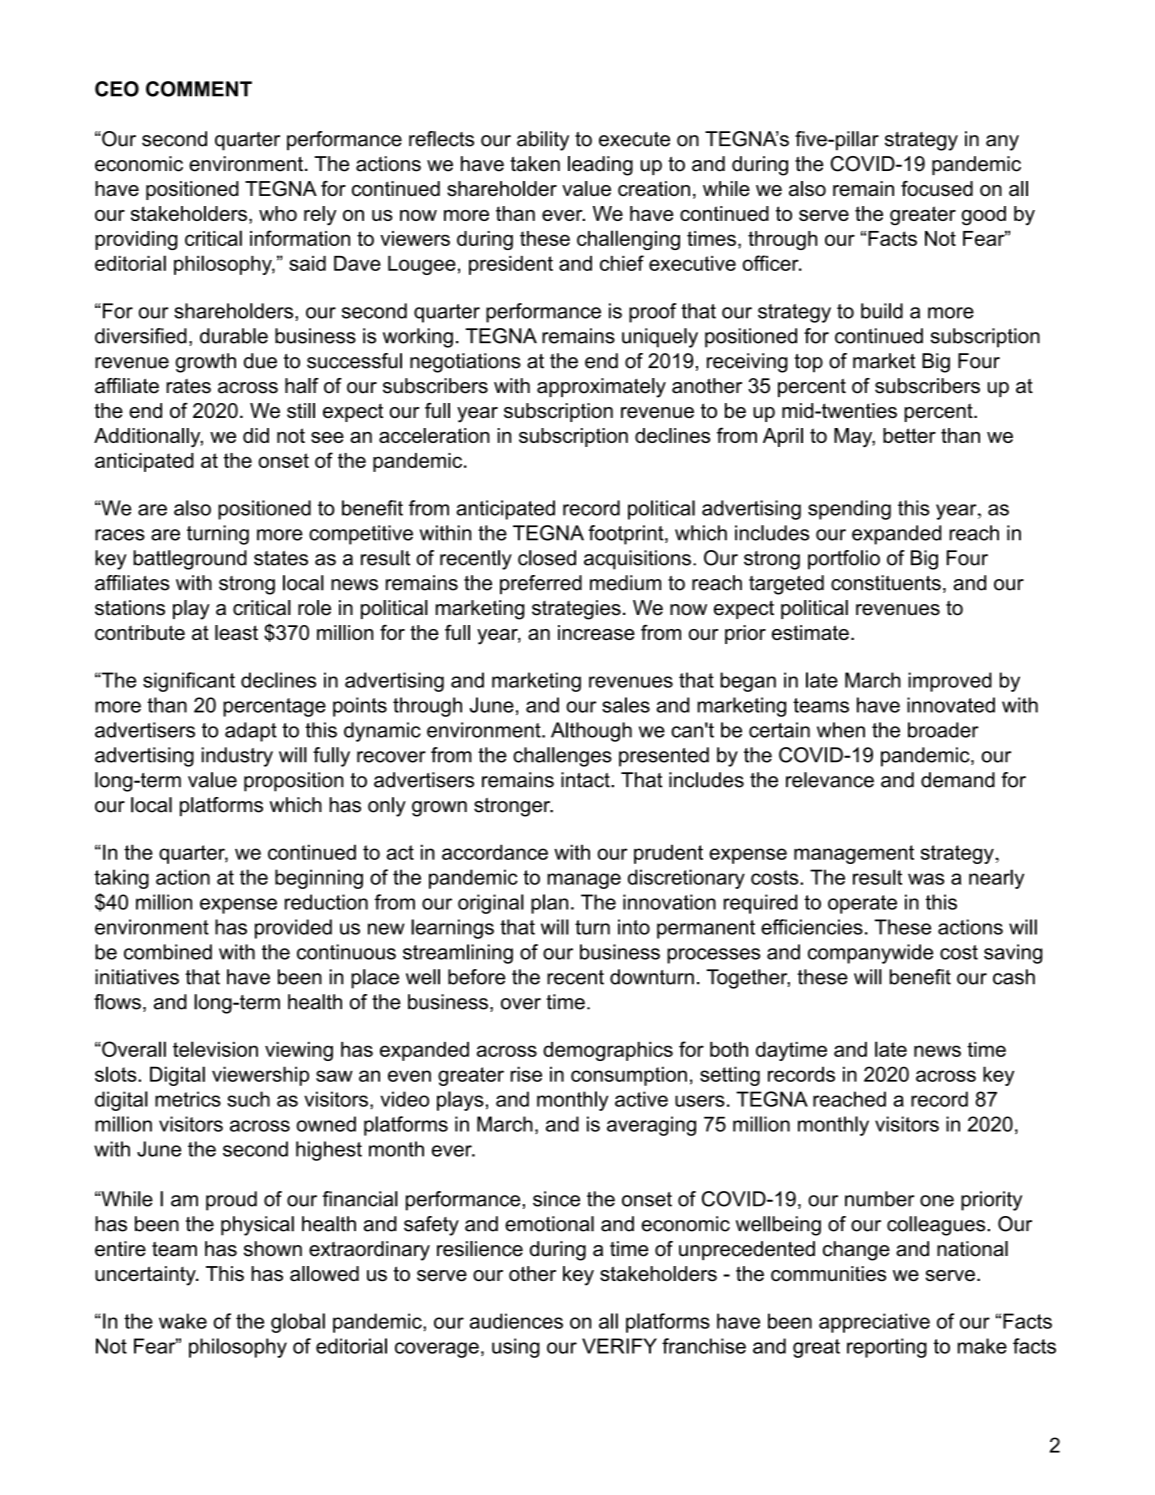  Describe the element at coordinates (190, 560) in the page. I see `battleground` at that location.
